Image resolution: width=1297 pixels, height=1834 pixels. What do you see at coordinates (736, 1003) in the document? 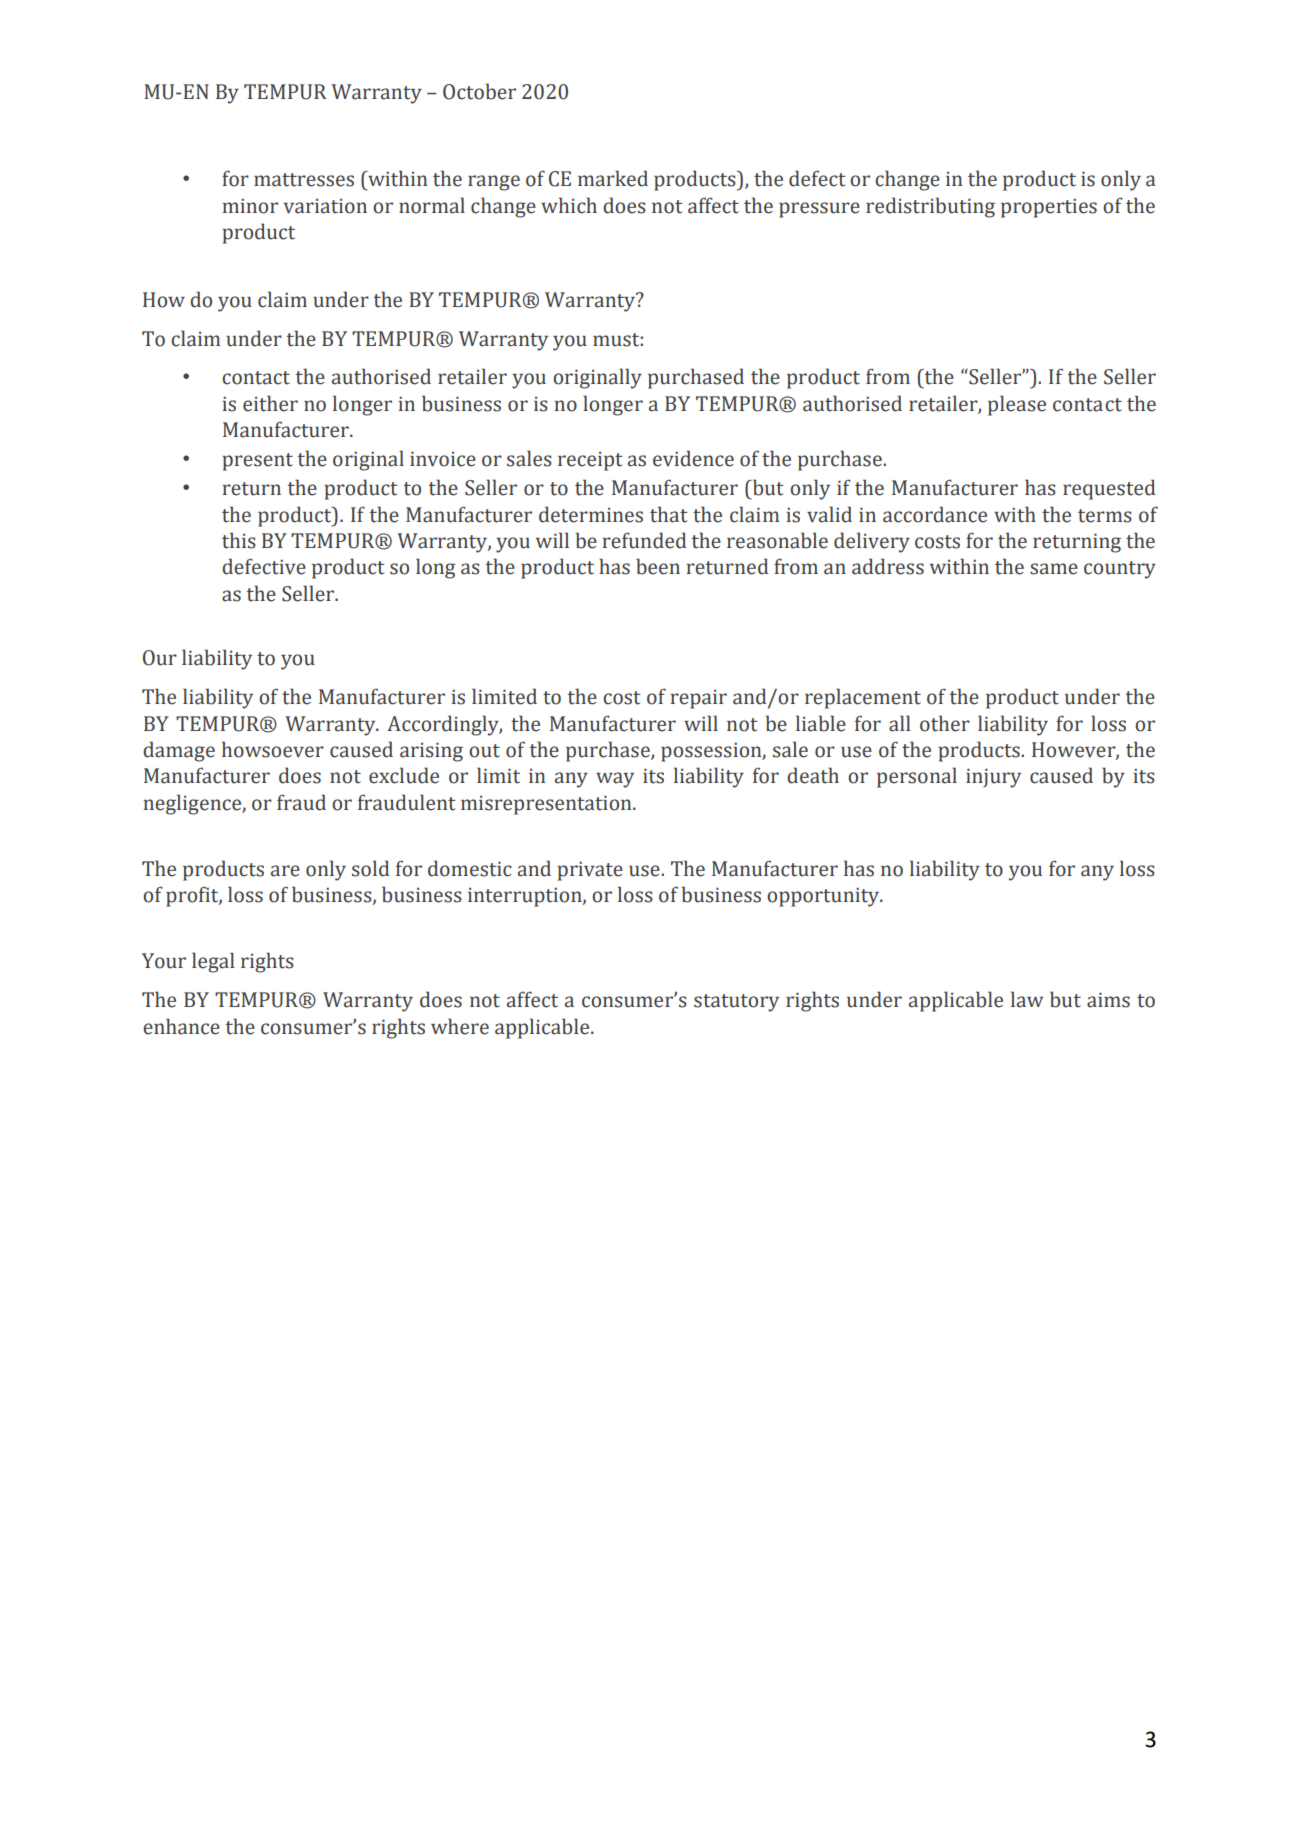
I see `statutory` at bounding box center [736, 1003].
